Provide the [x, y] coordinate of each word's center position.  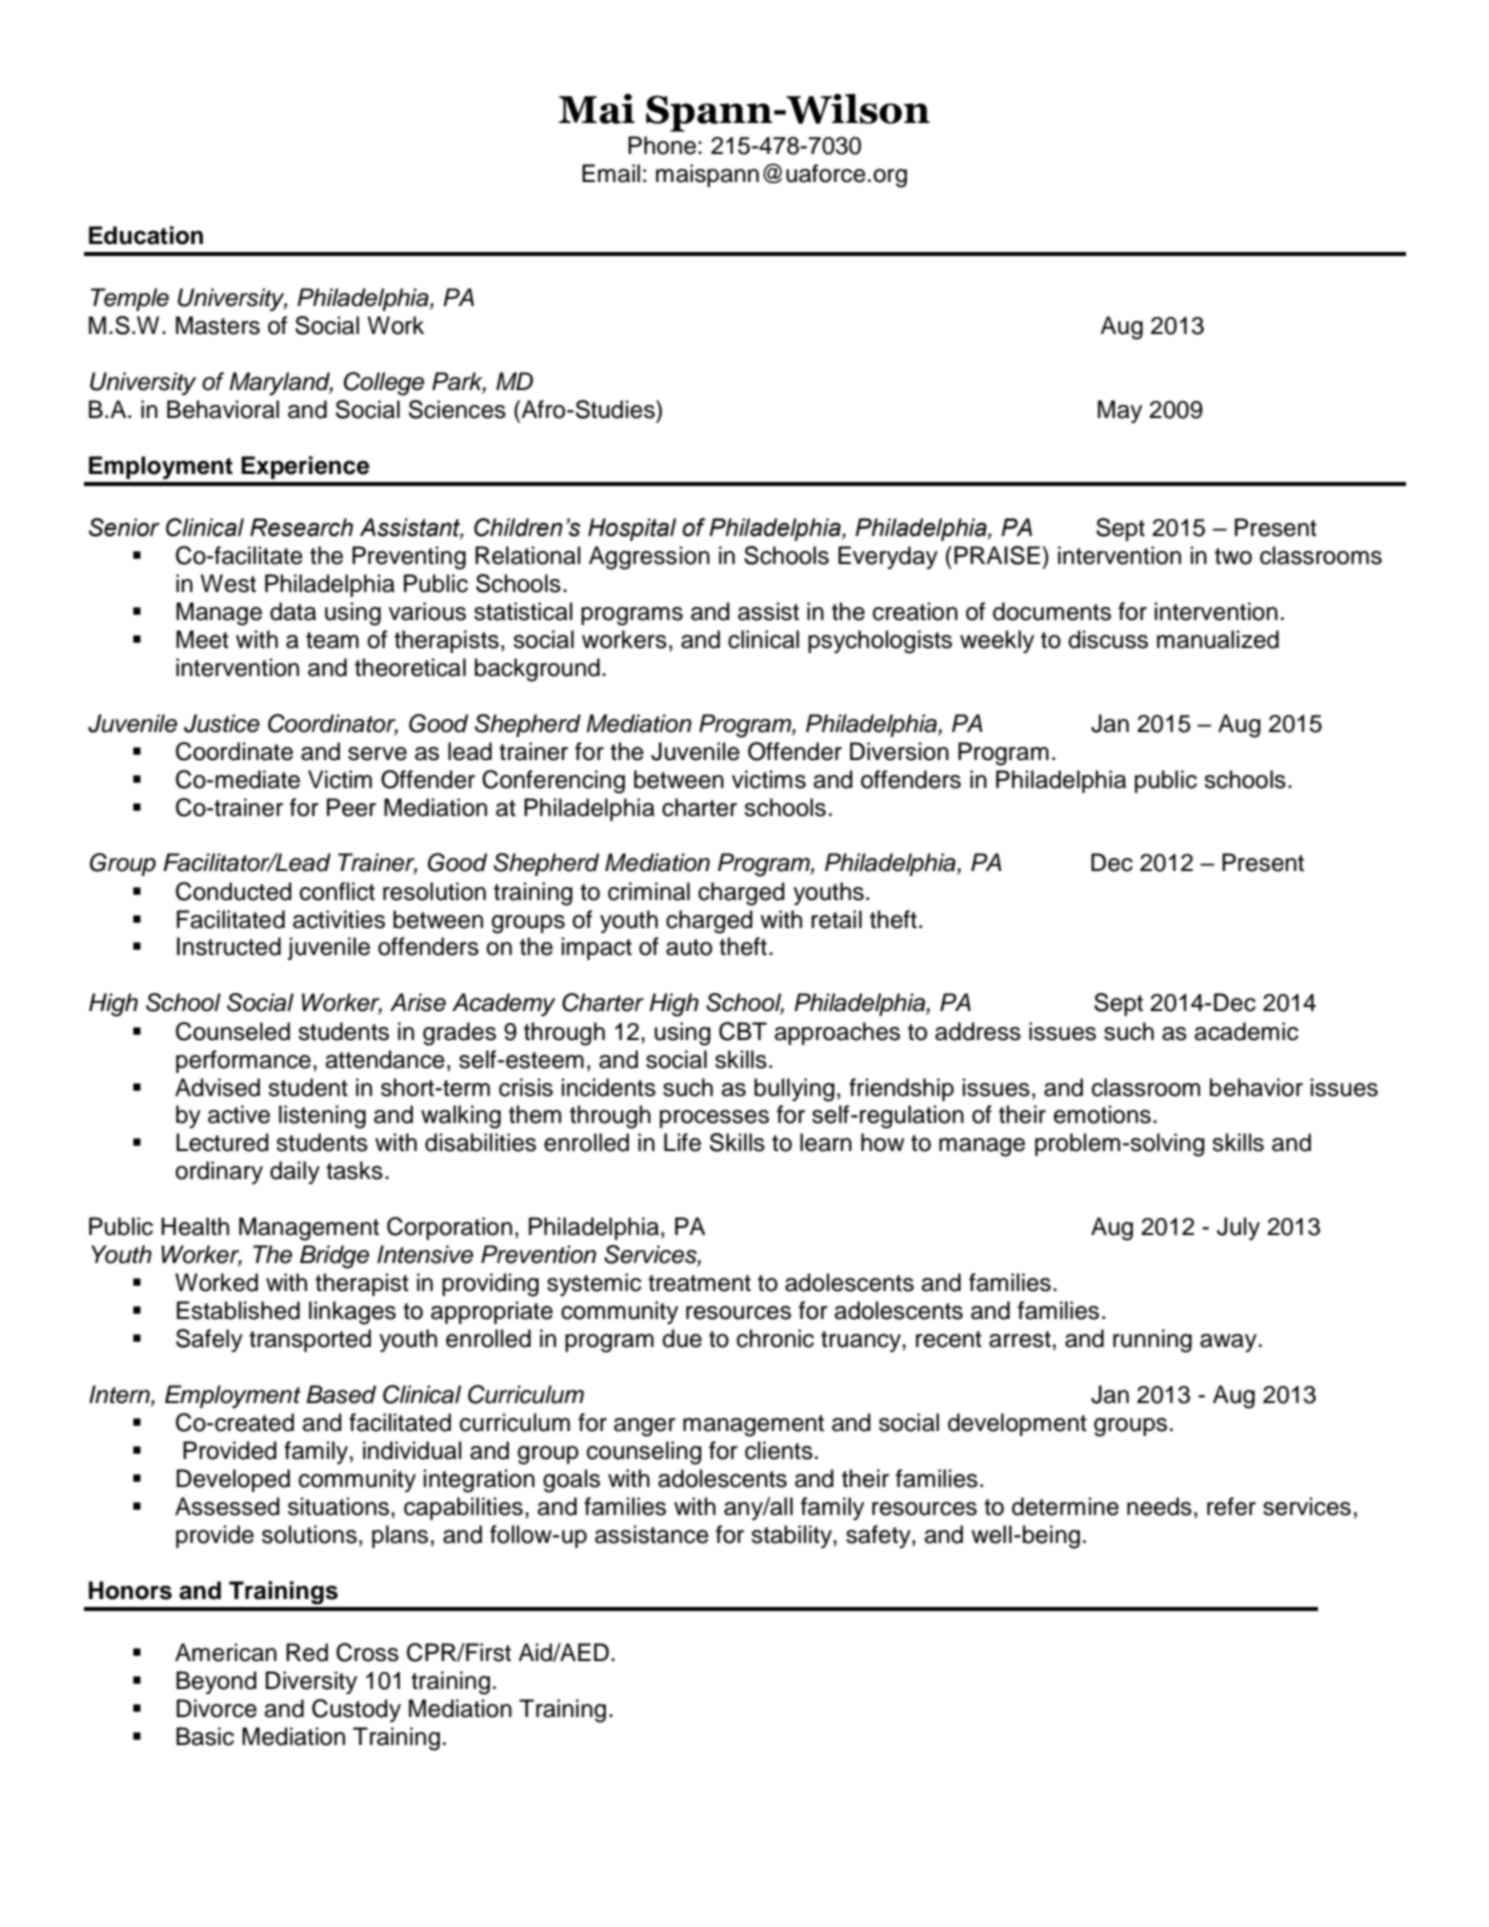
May [1120, 411]
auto [689, 947]
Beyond [216, 1682]
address [978, 1031]
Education [146, 235]
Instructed [229, 946]
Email [611, 173]
